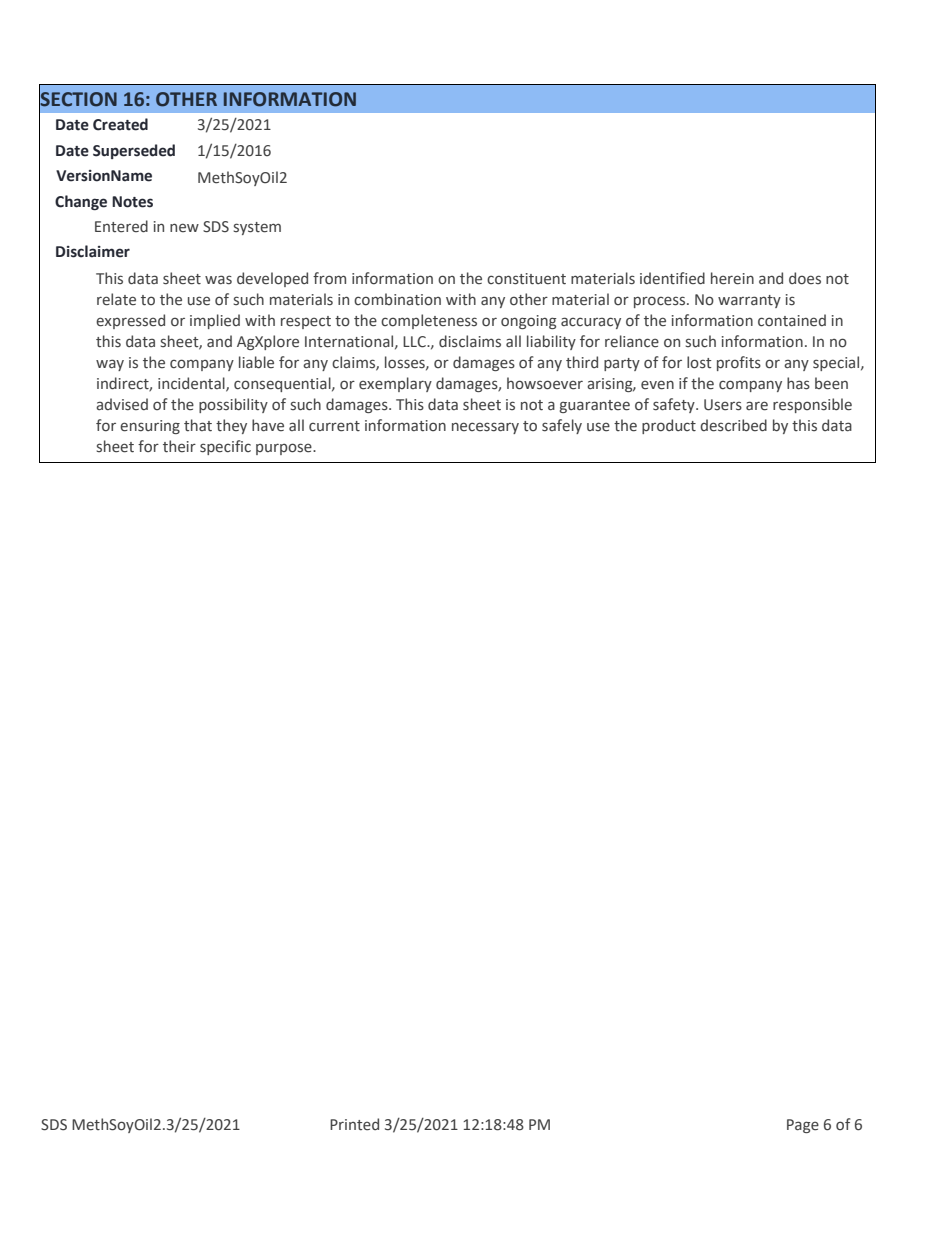  I want to click on described, so click(733, 425).
